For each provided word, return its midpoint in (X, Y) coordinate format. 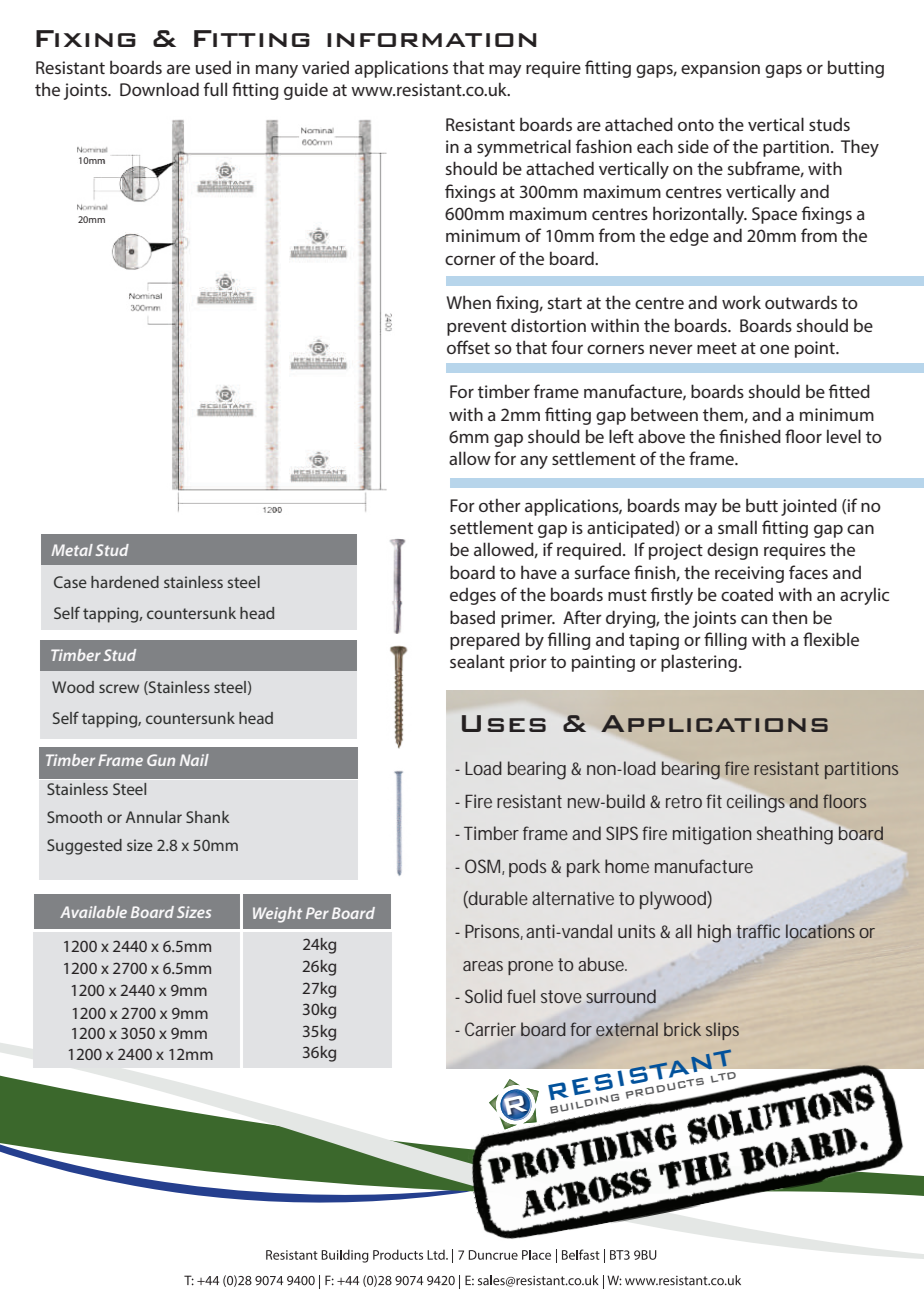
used (213, 67)
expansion (720, 69)
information (432, 40)
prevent (477, 328)
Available (93, 912)
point (816, 349)
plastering (700, 663)
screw (119, 688)
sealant (477, 661)
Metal (72, 550)
